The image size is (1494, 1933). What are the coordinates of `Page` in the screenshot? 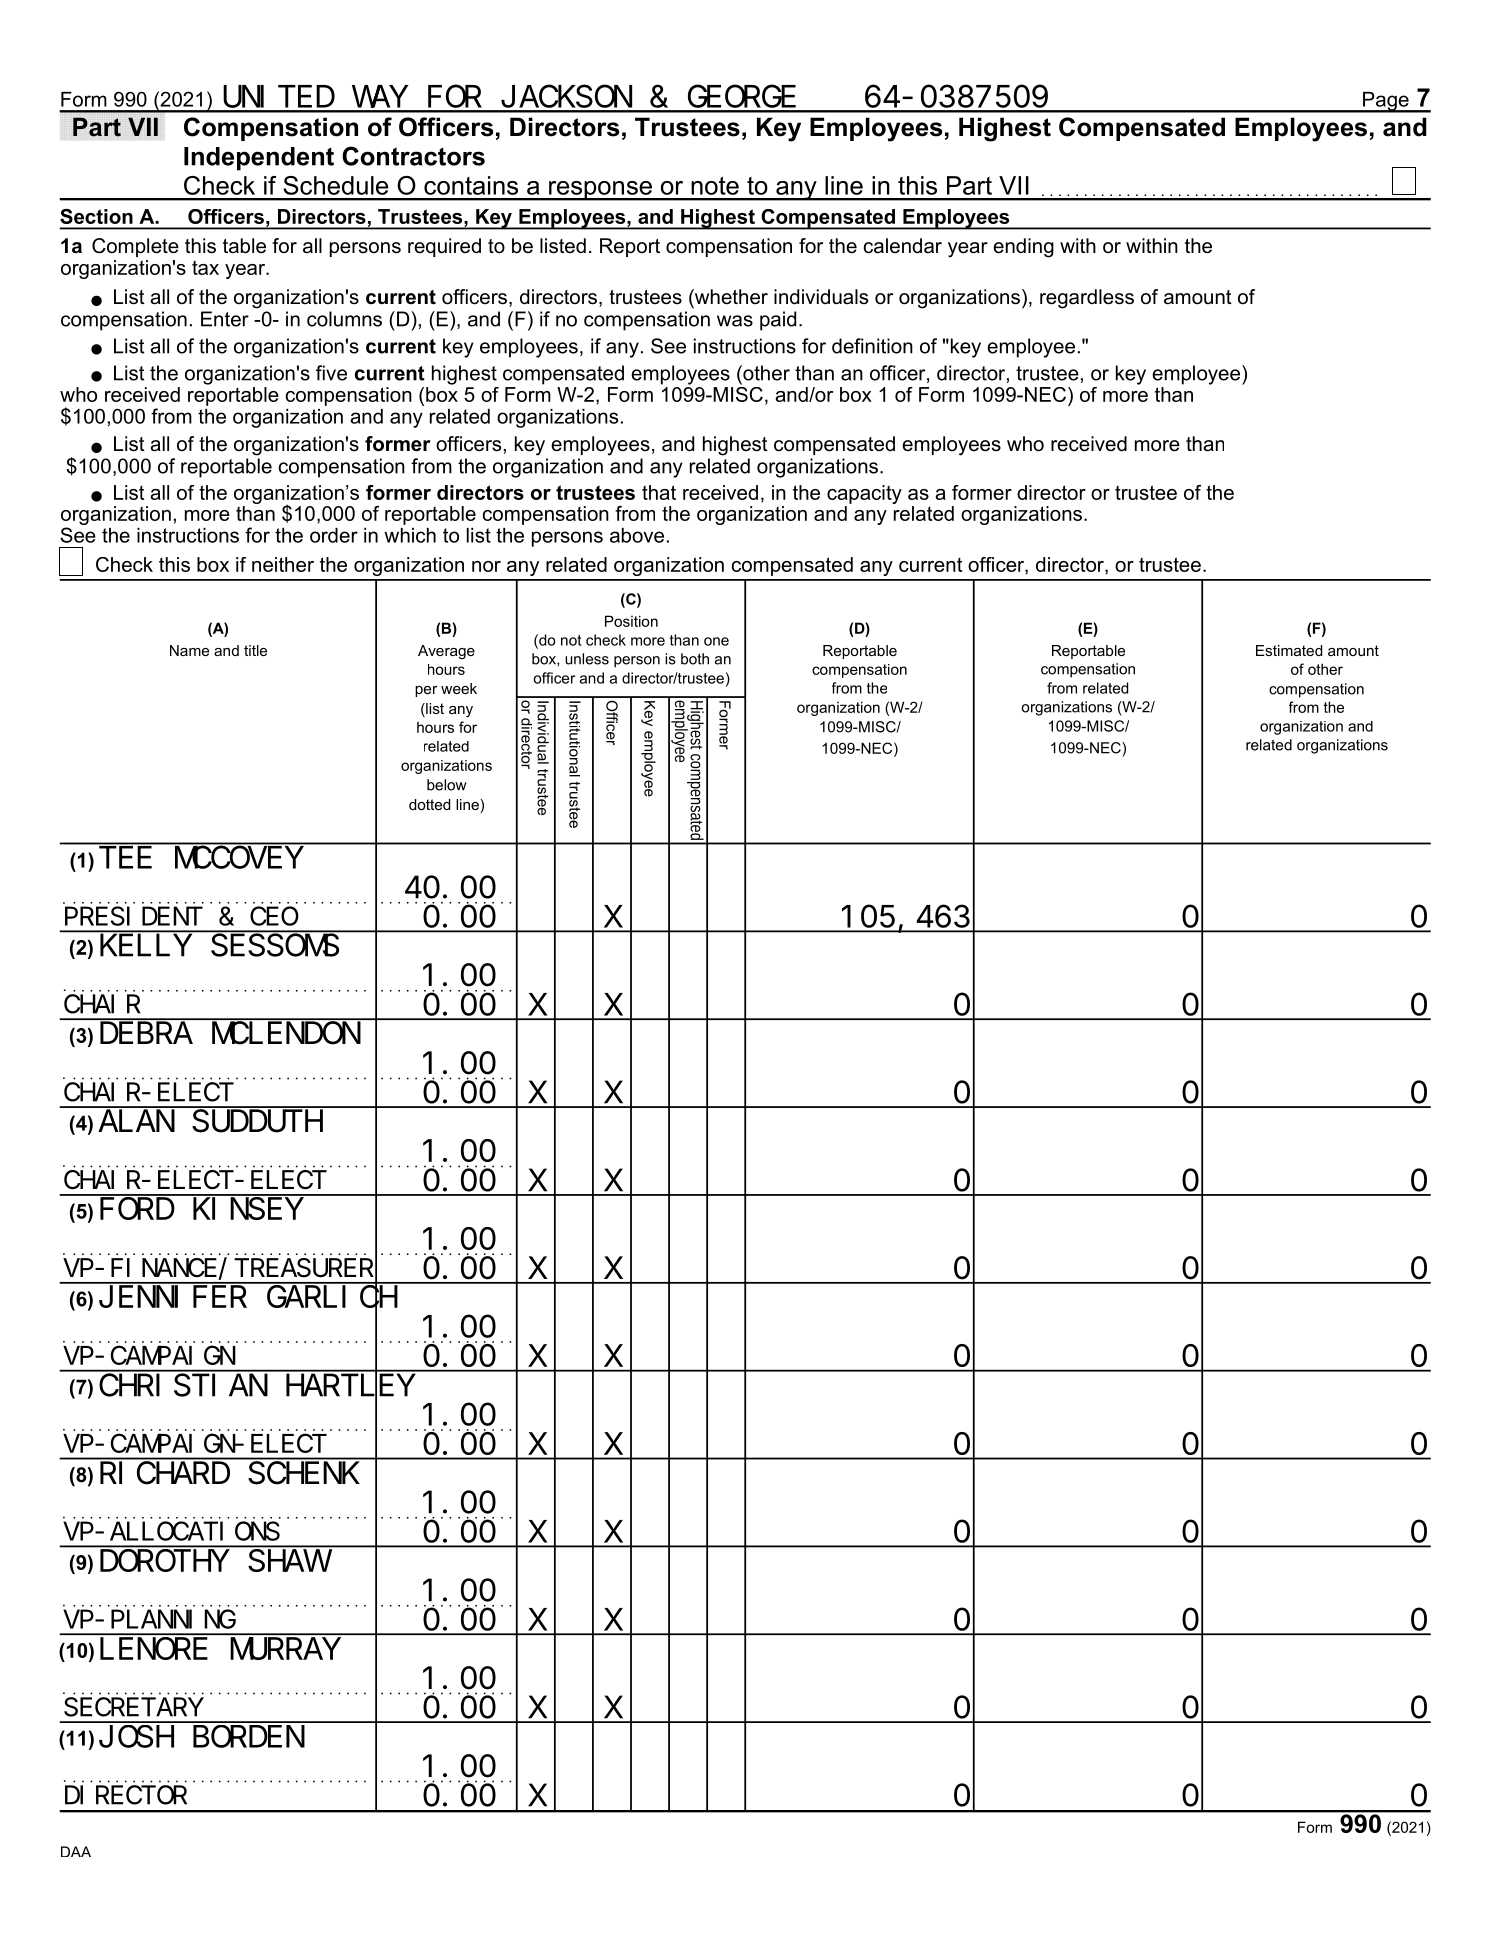 It's located at (1386, 102).
